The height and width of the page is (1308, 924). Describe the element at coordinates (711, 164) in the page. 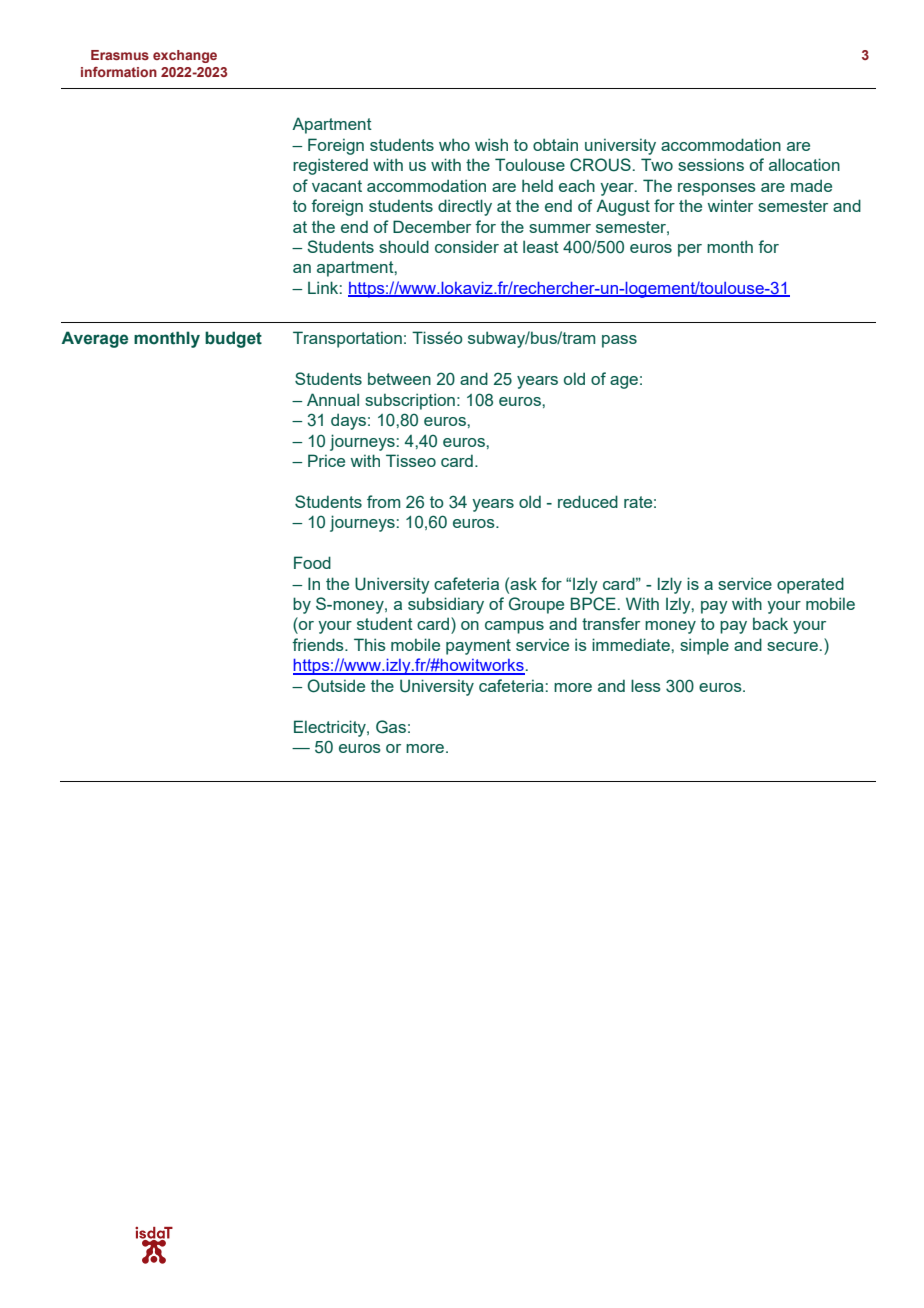

I see `sessions` at that location.
